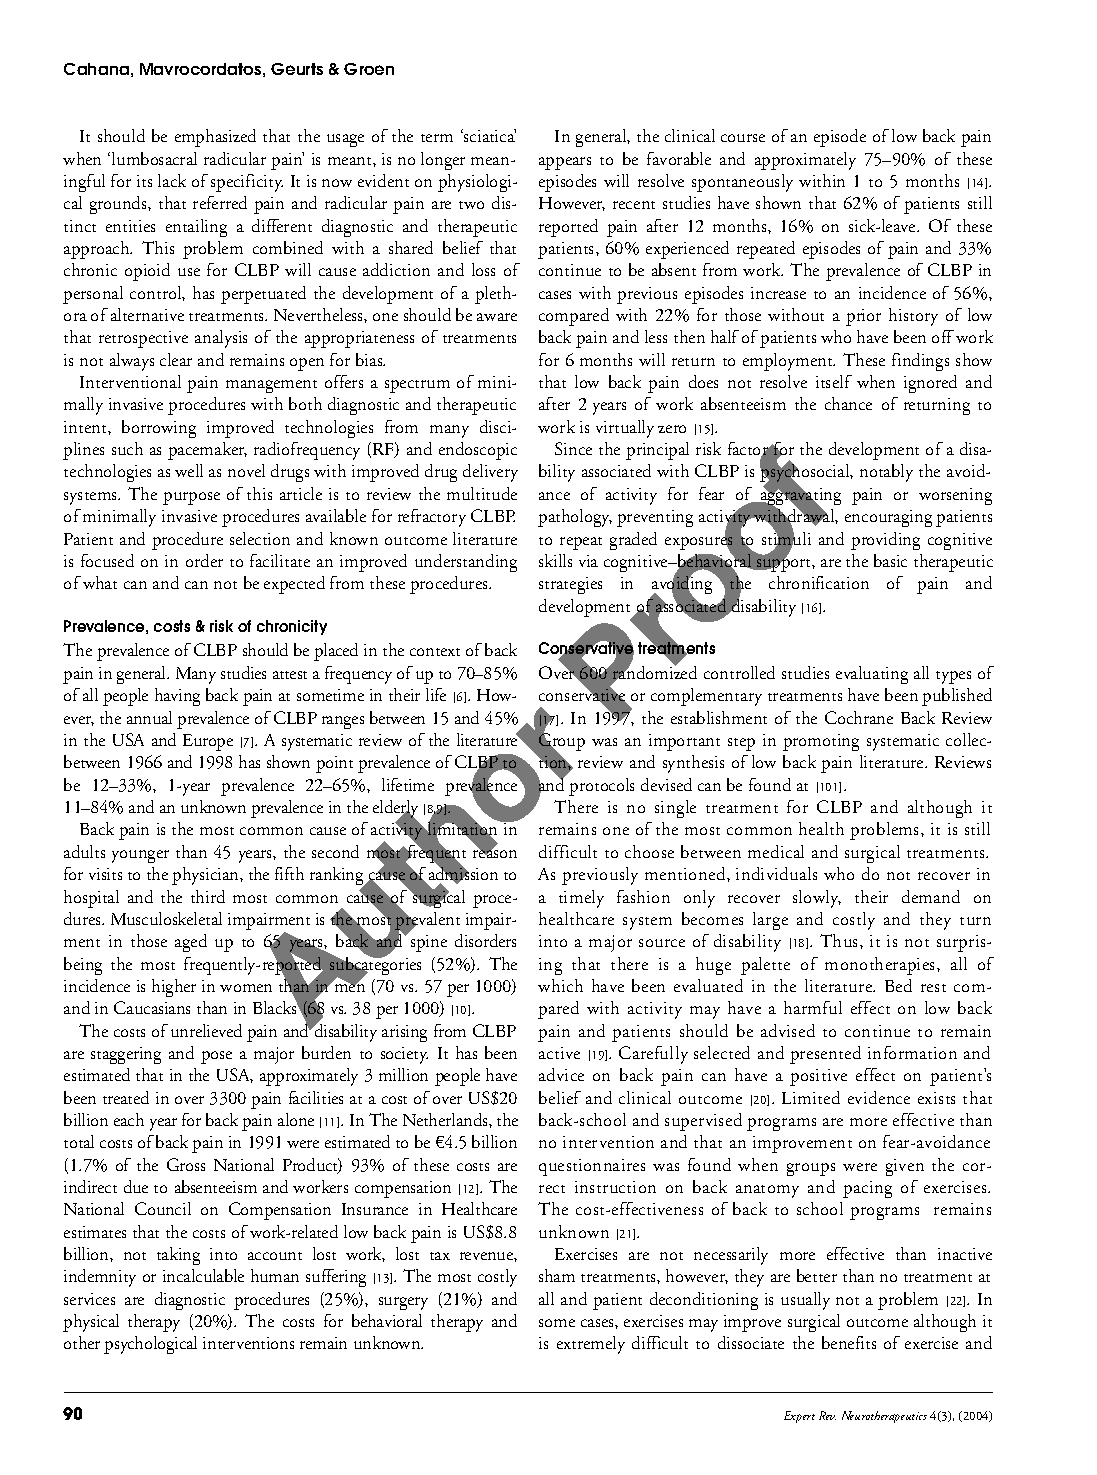 The image size is (1097, 1475). I want to click on extremely, so click(591, 1345).
